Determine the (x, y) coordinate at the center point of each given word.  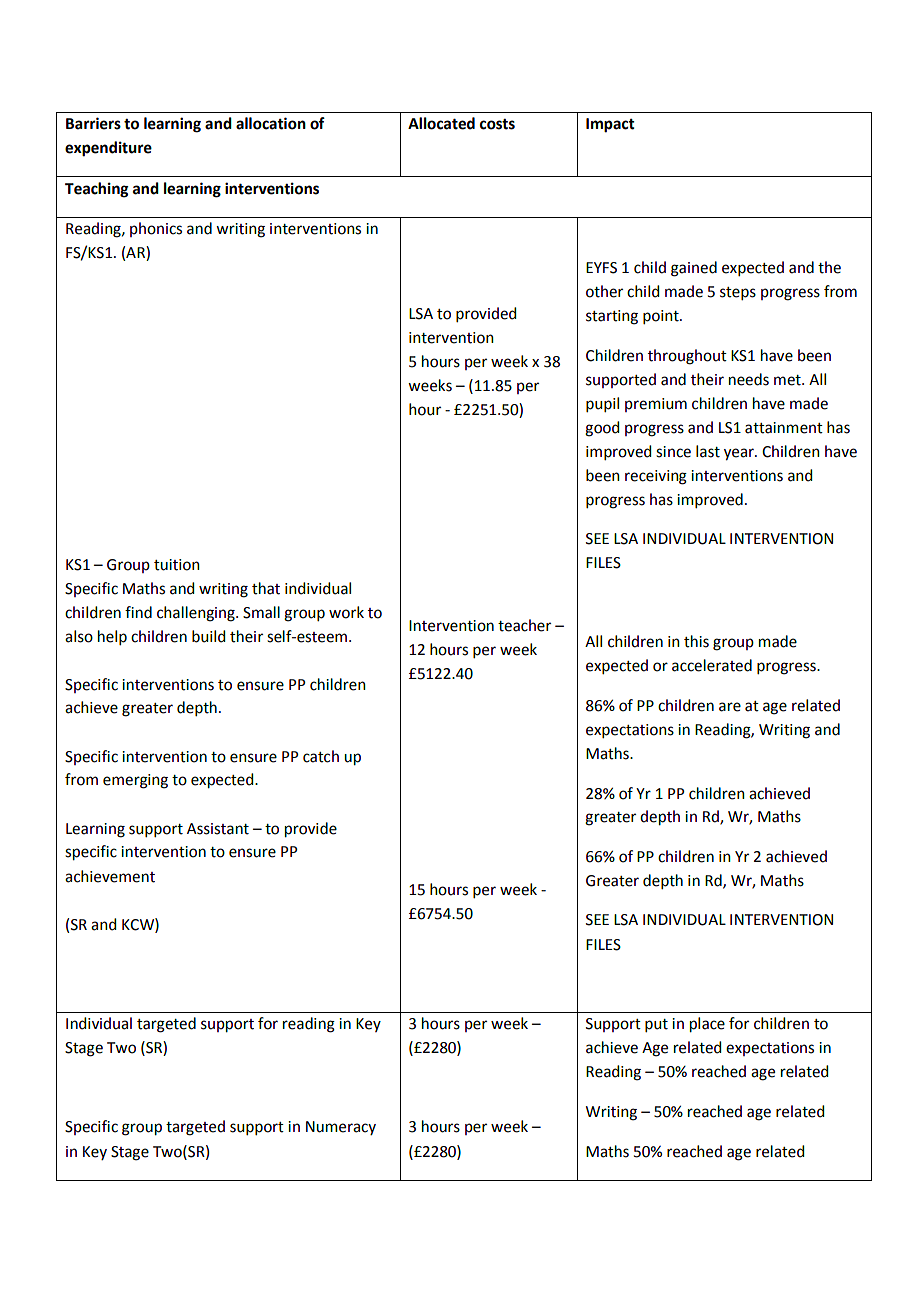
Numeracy (341, 1128)
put (656, 1025)
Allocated (441, 123)
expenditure (108, 149)
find (138, 612)
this (696, 641)
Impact (610, 125)
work (346, 612)
